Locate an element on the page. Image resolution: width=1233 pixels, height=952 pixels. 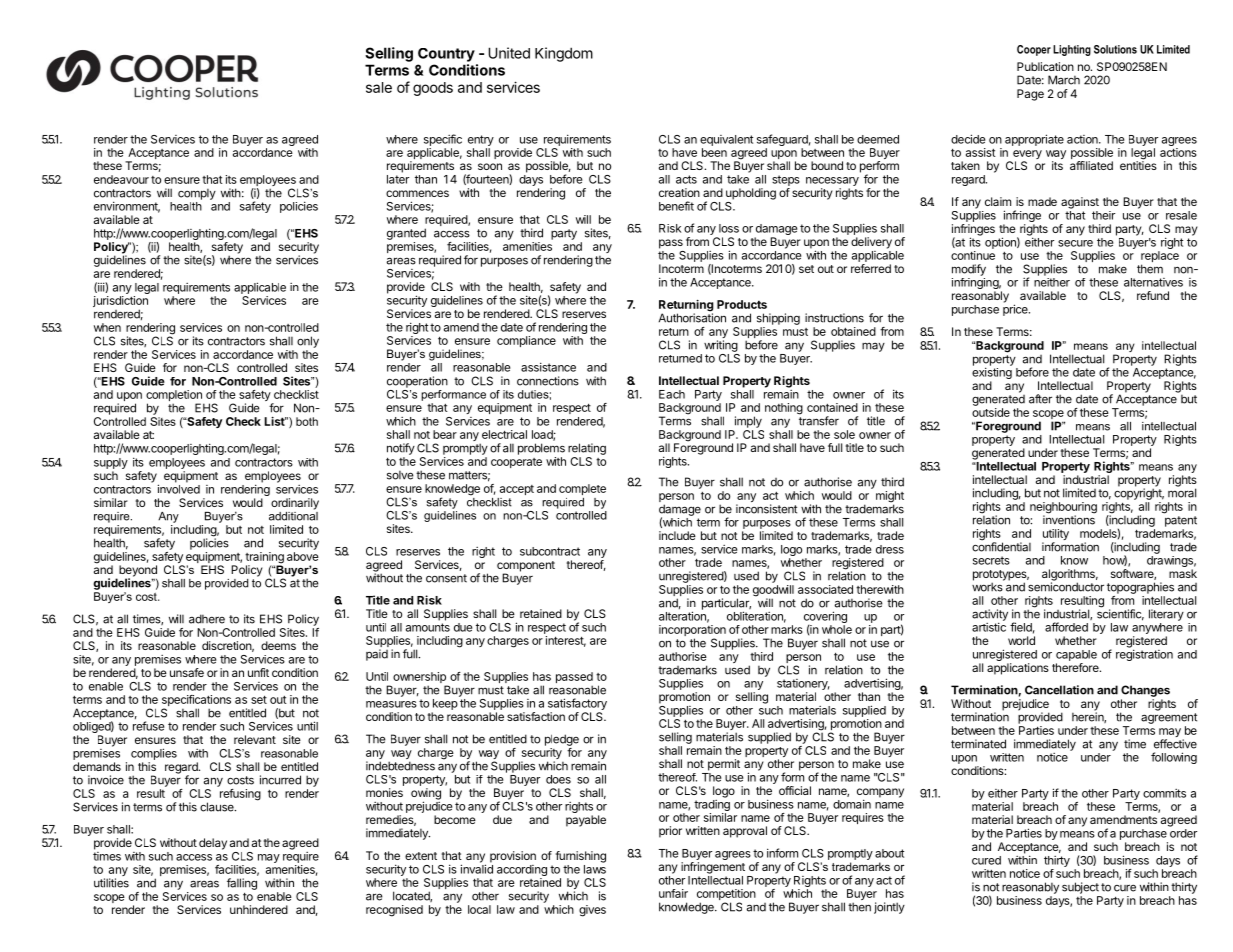
United is located at coordinates (509, 53).
